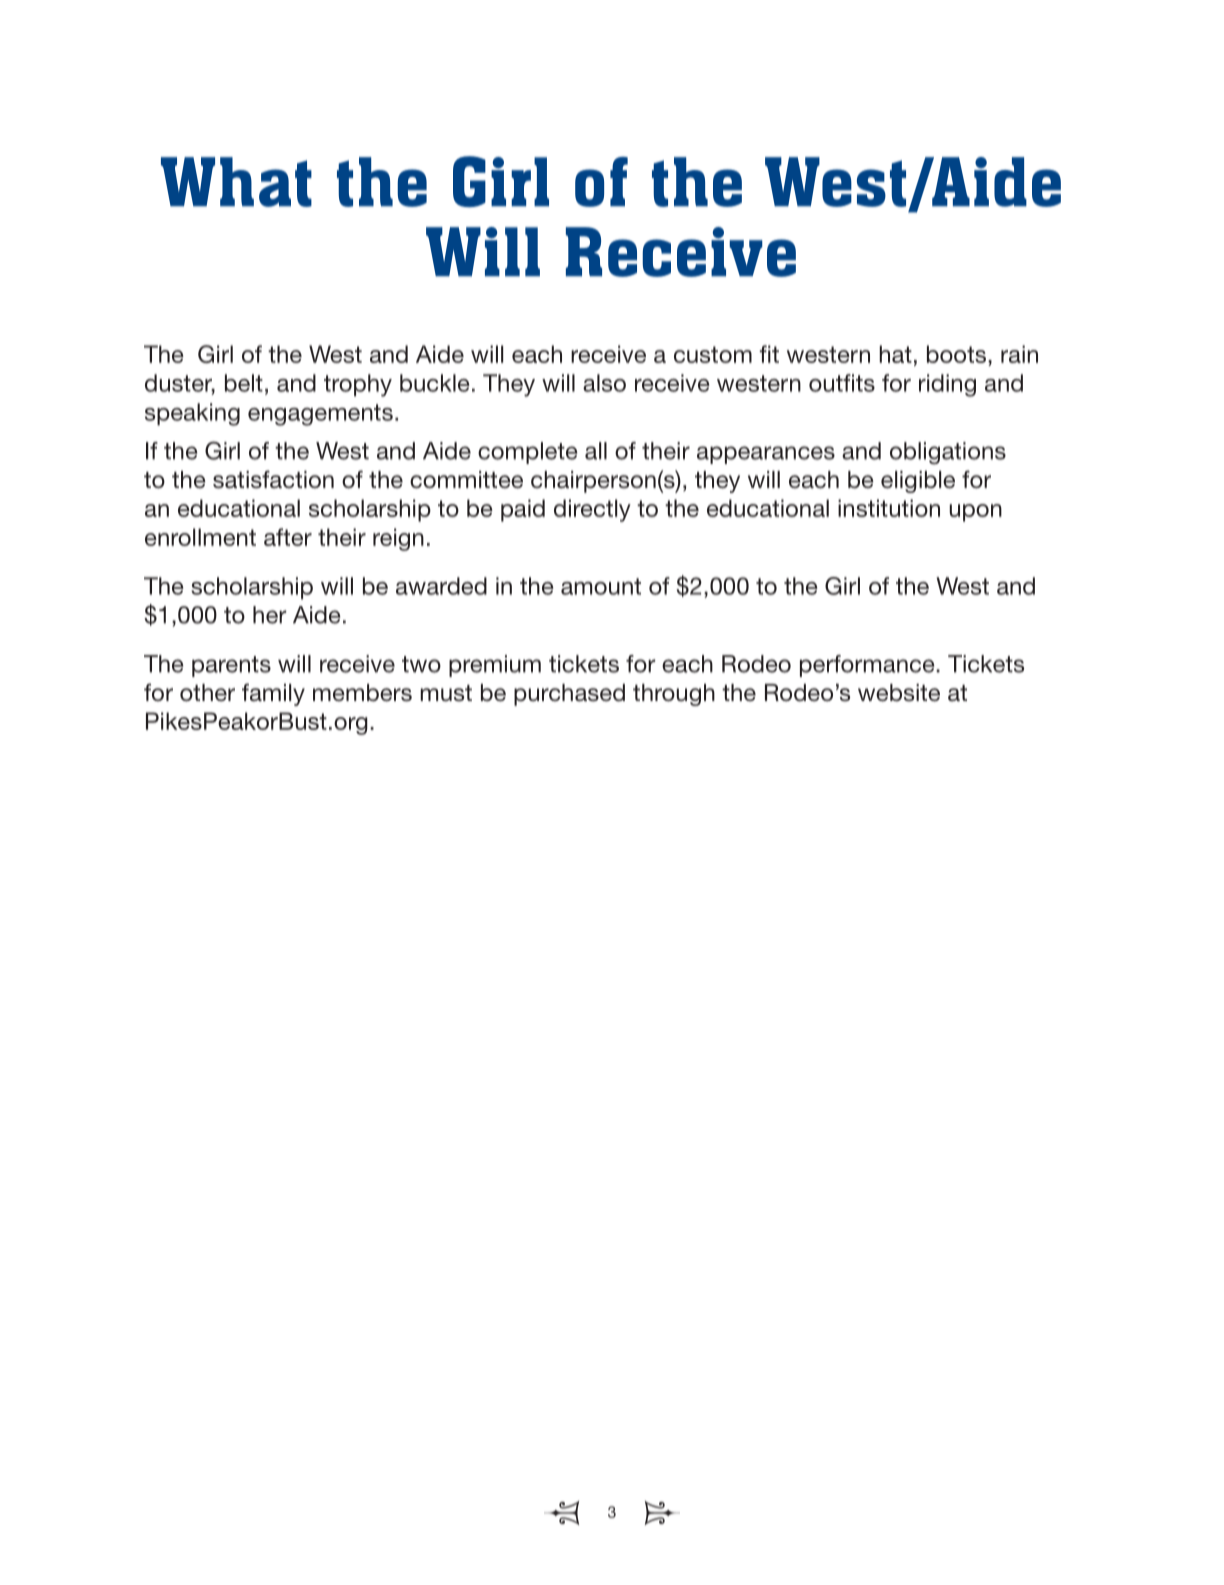 The width and height of the screenshot is (1224, 1585). Describe the element at coordinates (592, 510) in the screenshot. I see `directly` at that location.
